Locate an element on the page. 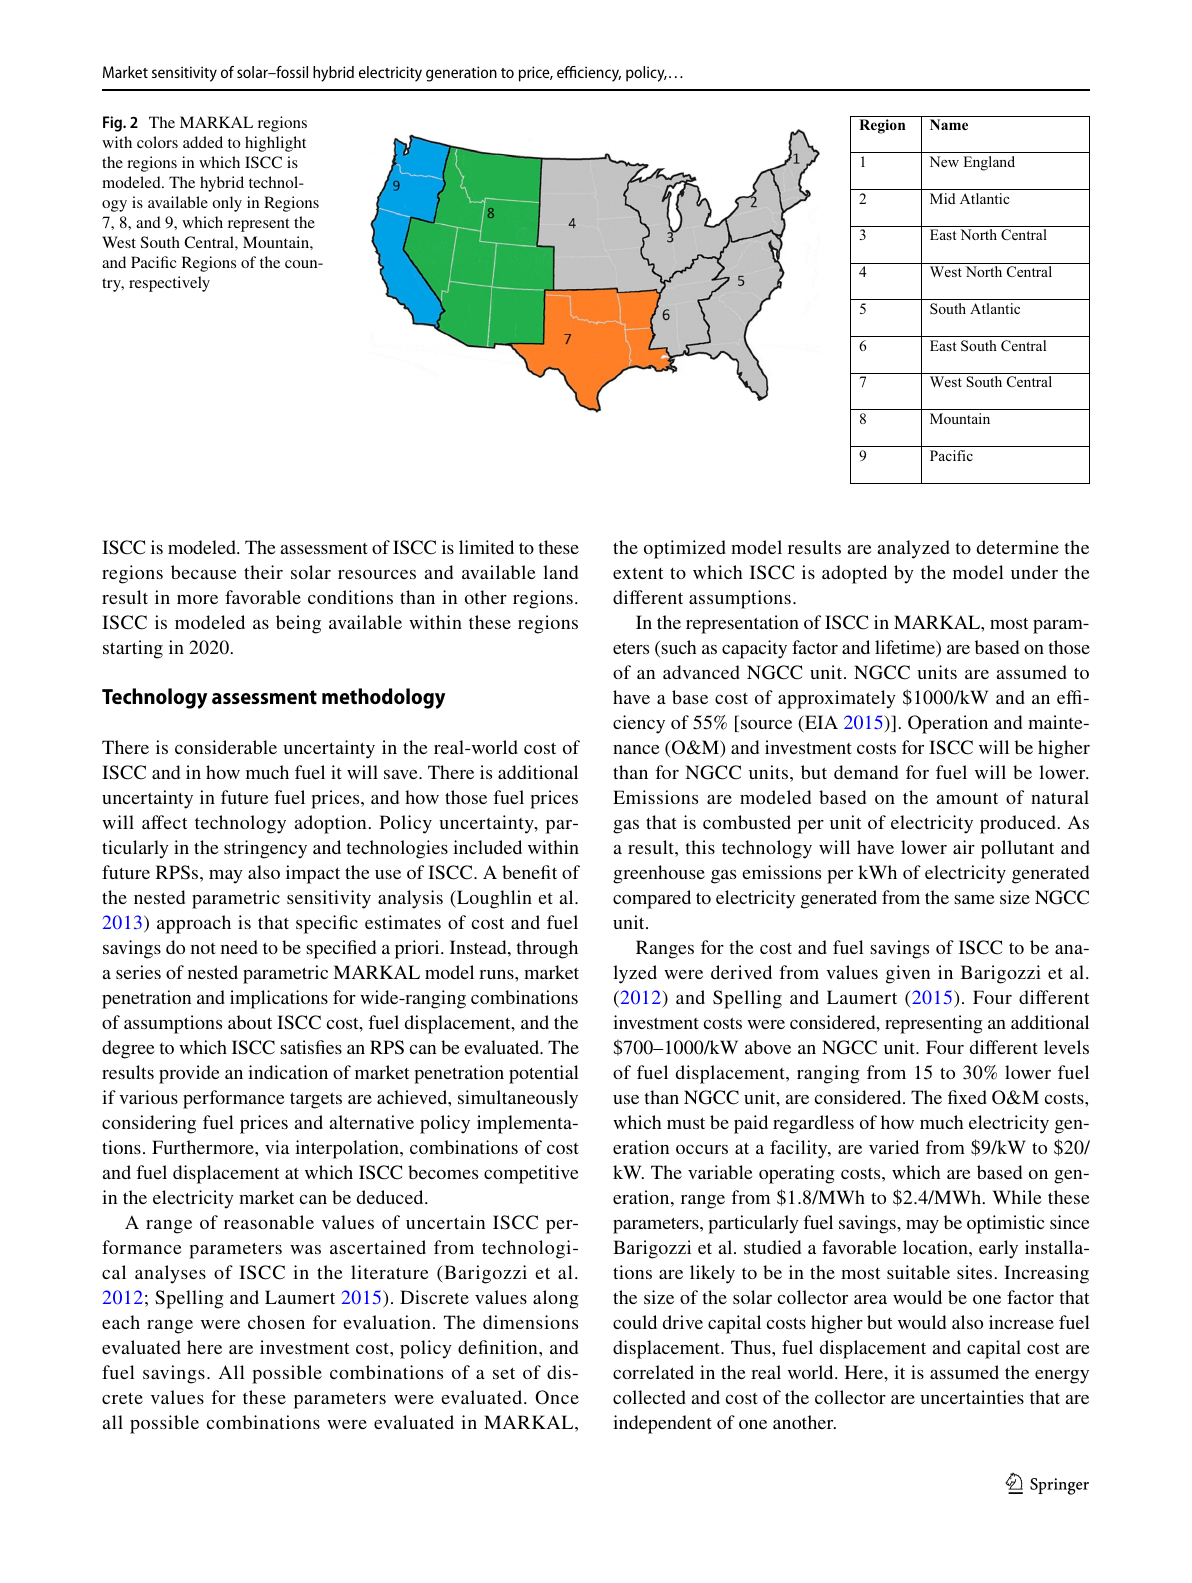  included is located at coordinates (487, 847).
